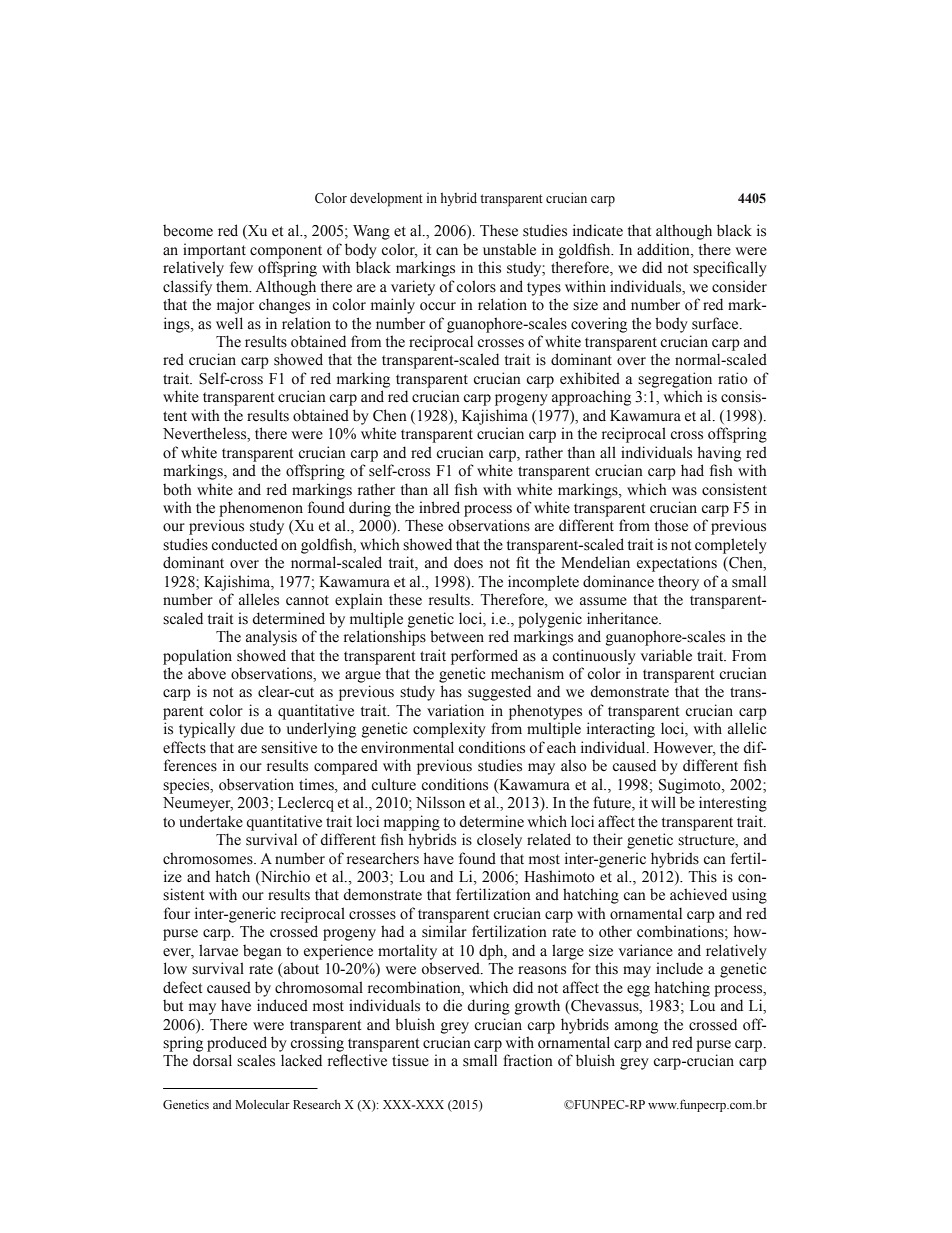 This document has width=952, height=1233. Describe the element at coordinates (719, 454) in the document. I see `having` at that location.
